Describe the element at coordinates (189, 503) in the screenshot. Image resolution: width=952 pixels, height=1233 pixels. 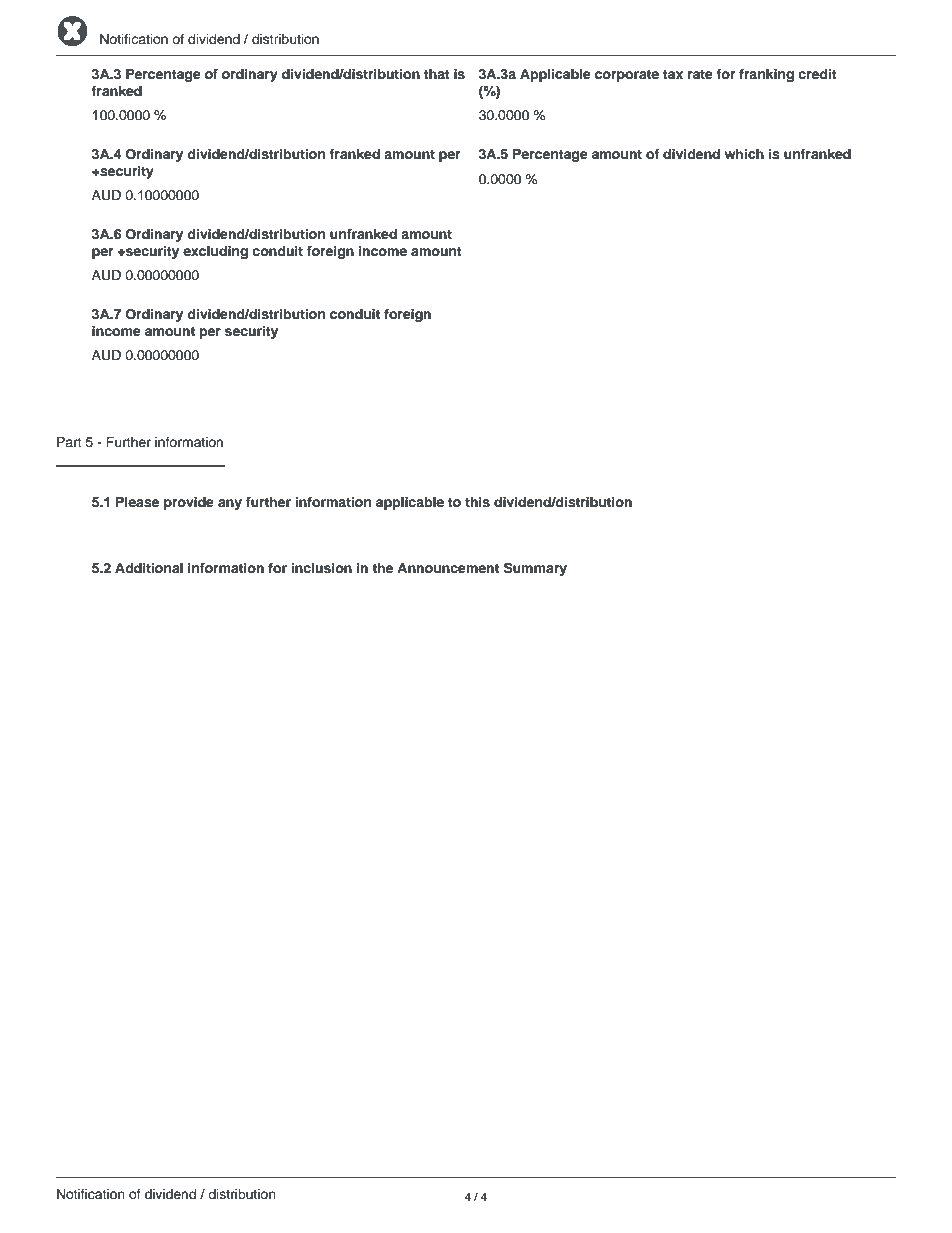
I see `provide` at that location.
